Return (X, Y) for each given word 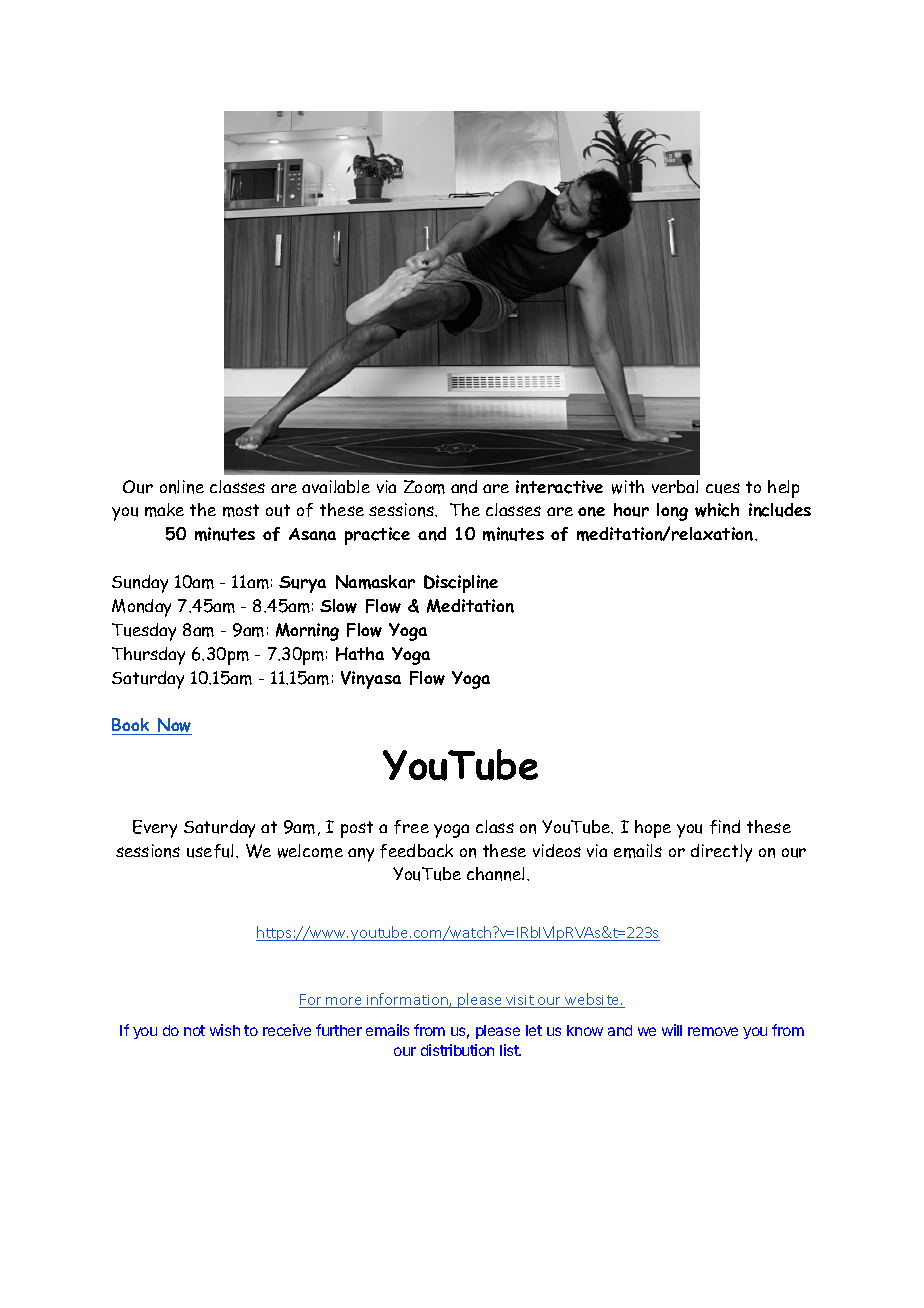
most (241, 510)
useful (210, 851)
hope (653, 829)
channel (497, 874)
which (717, 510)
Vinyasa (371, 680)
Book (130, 724)
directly (721, 853)
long (672, 512)
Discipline (461, 584)
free (411, 827)
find (725, 827)
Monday (141, 608)
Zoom (424, 487)
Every (155, 829)
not (194, 1030)
